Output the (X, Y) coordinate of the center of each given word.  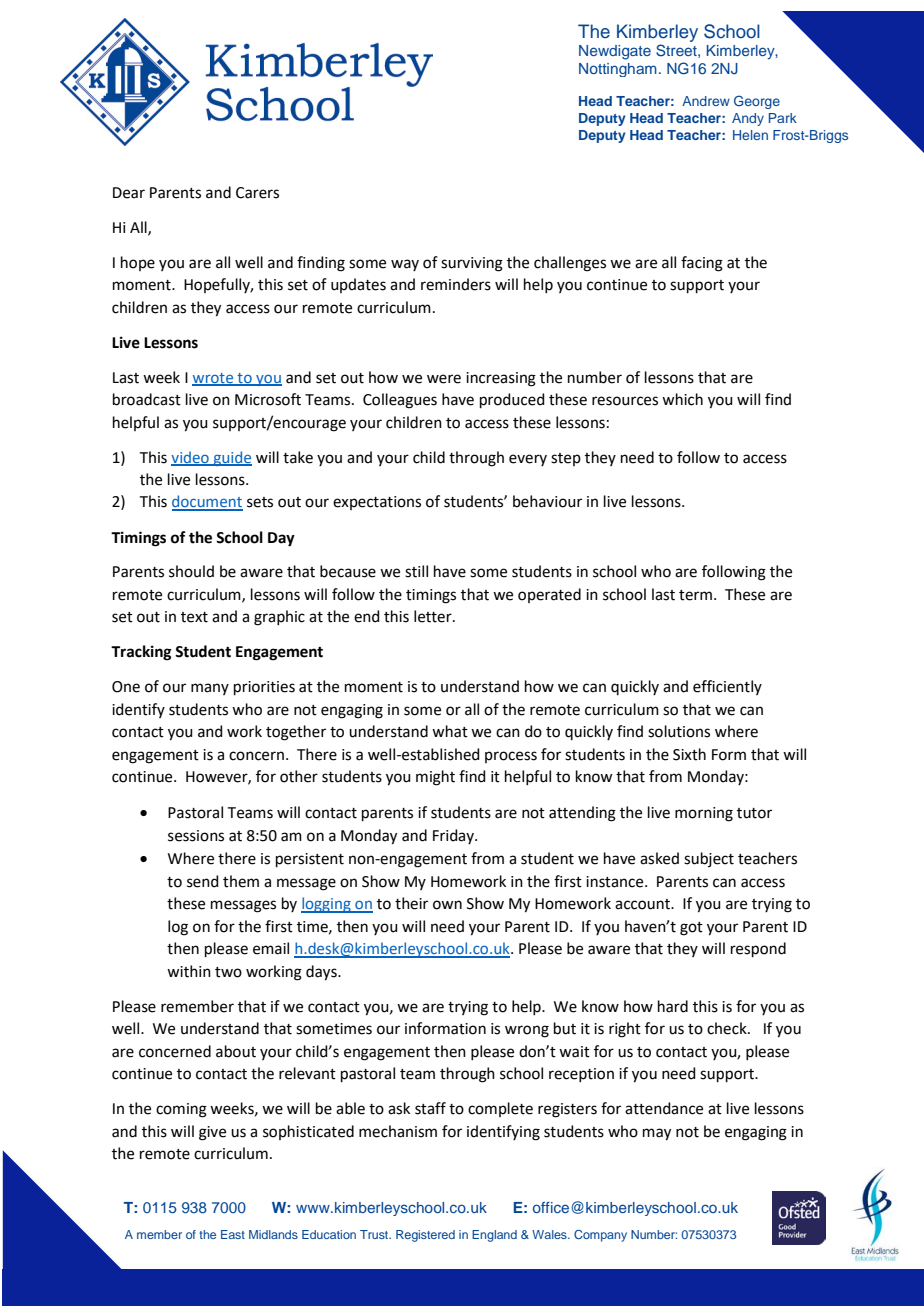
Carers (257, 193)
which (682, 399)
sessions (196, 836)
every (528, 460)
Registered (425, 1236)
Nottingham (618, 70)
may (657, 1134)
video (191, 458)
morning (704, 814)
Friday (454, 836)
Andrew (706, 101)
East (233, 1234)
